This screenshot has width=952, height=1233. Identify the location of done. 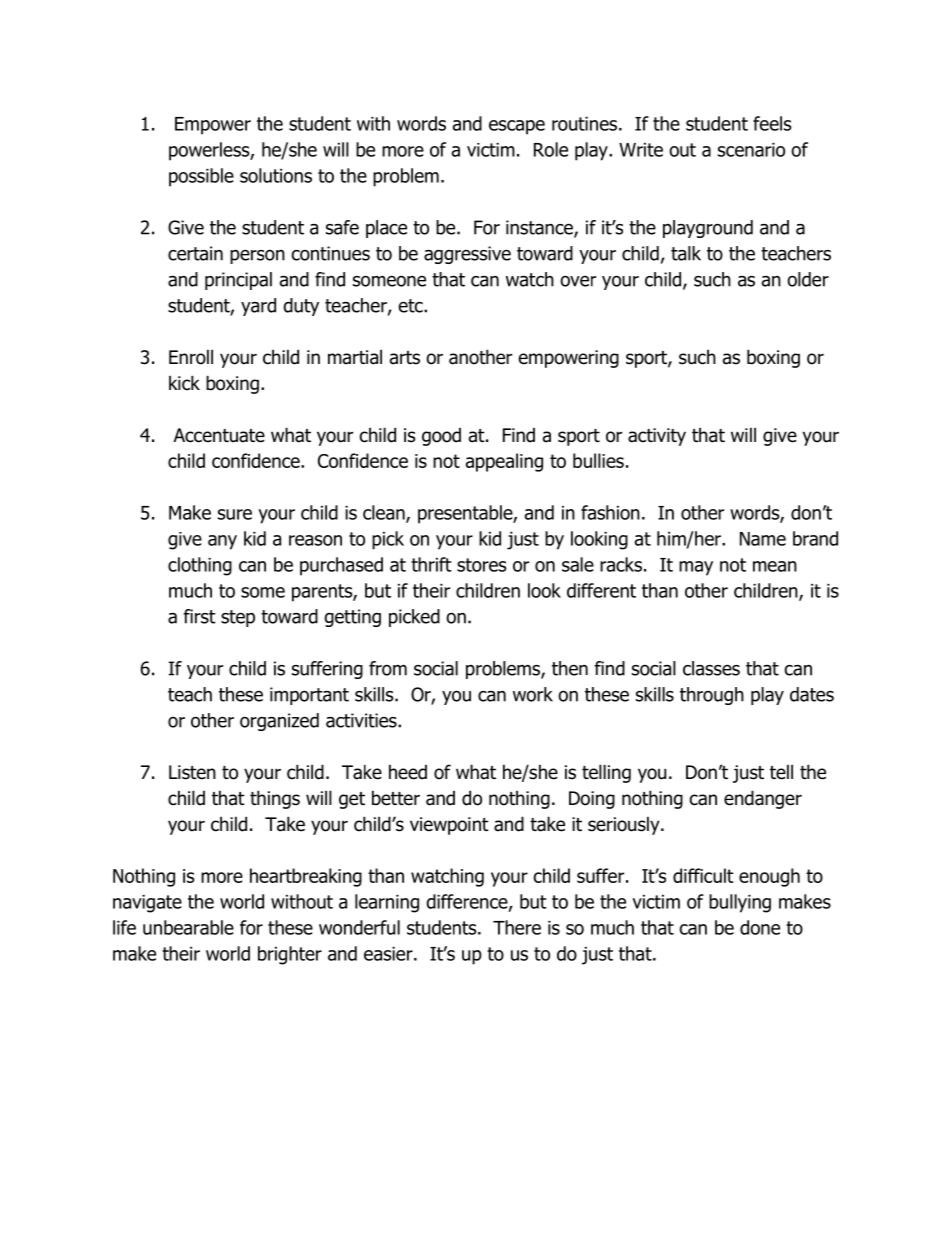
(760, 927).
